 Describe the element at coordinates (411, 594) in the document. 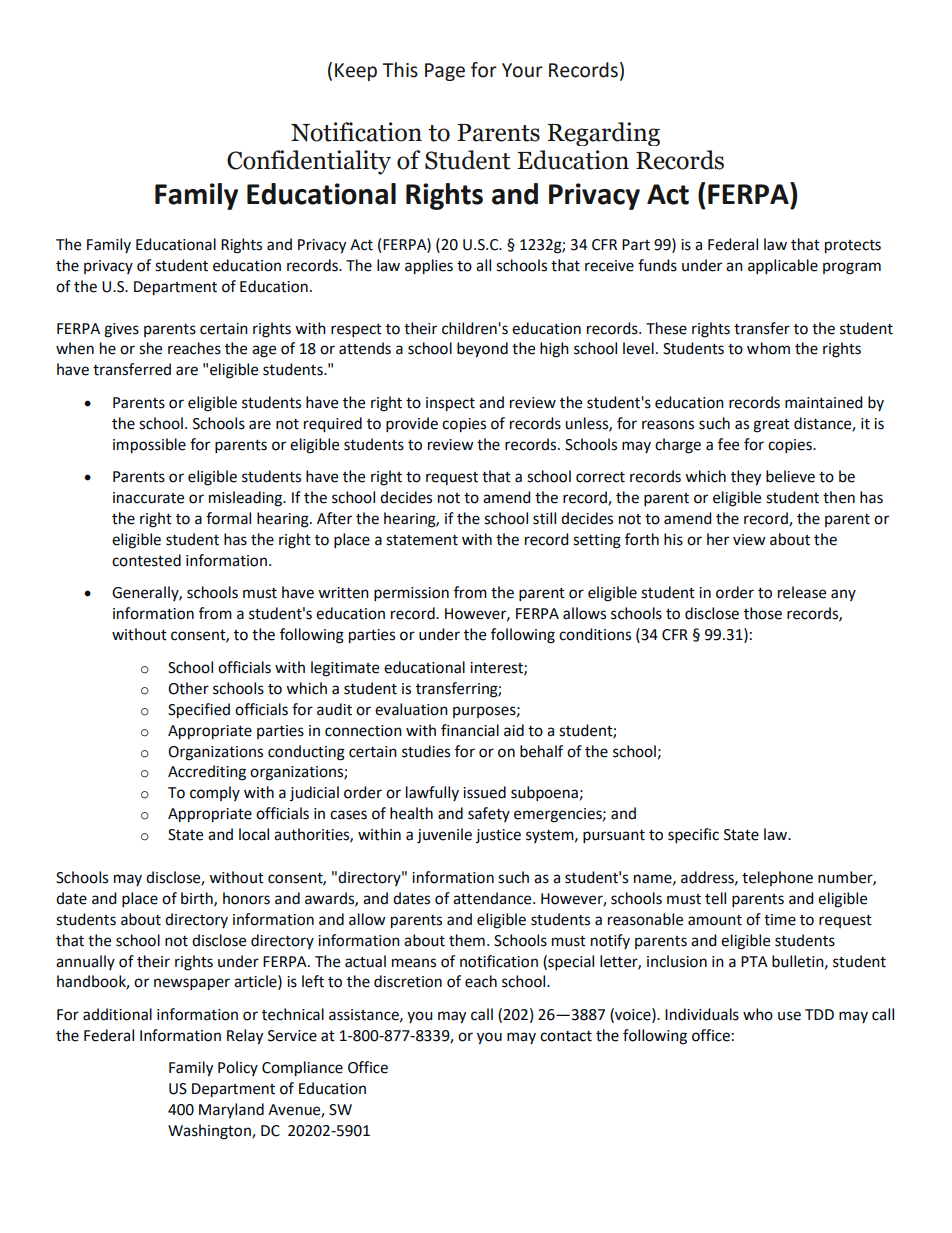

I see `permission` at that location.
